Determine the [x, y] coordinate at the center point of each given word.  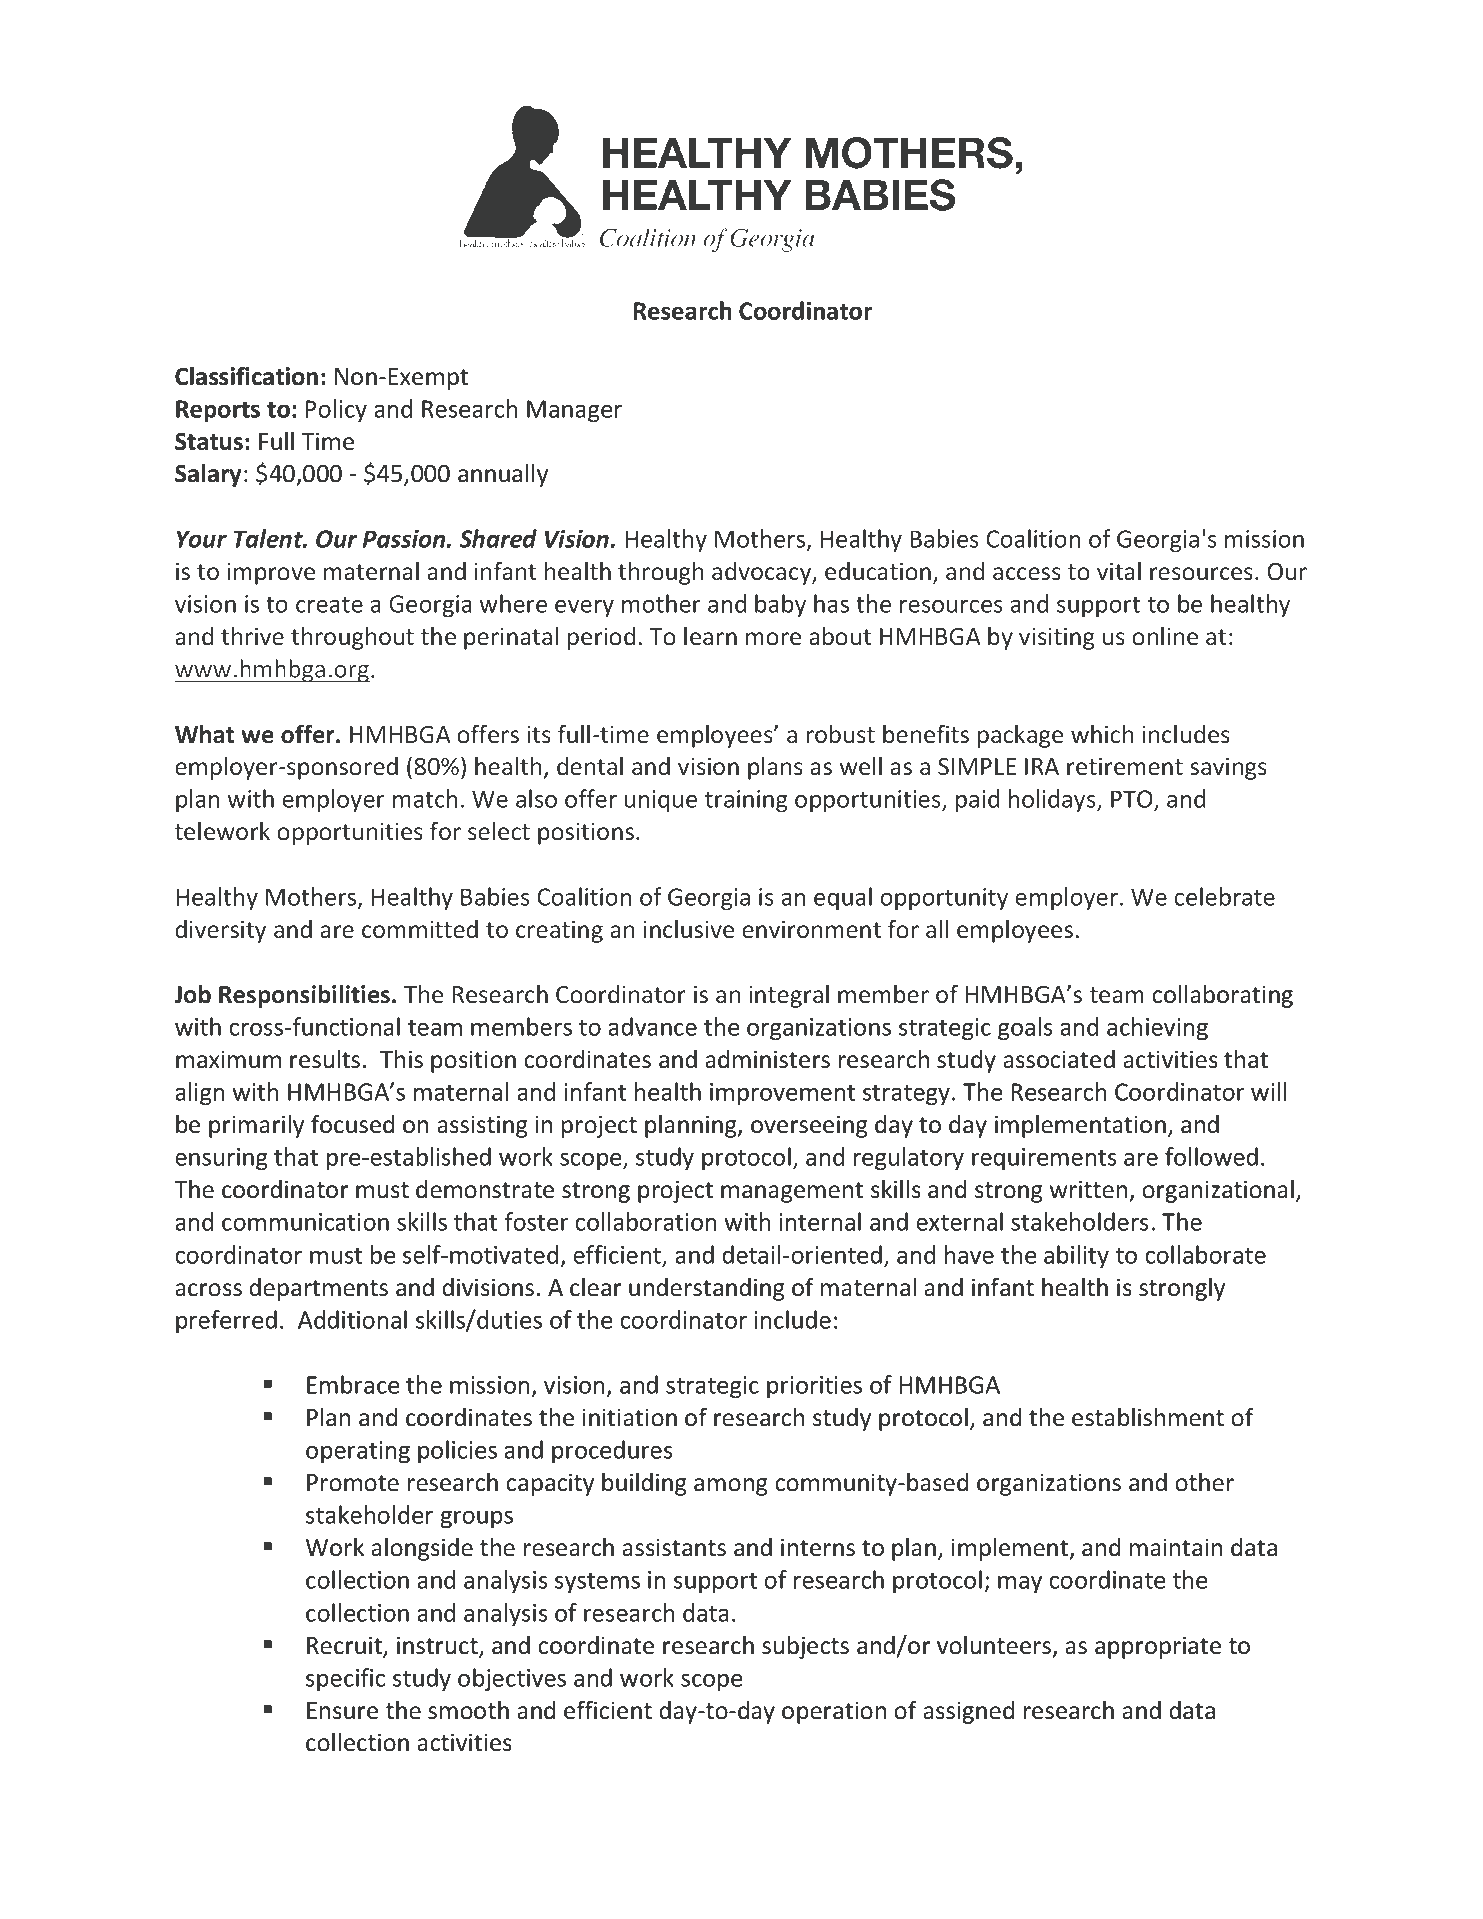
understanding [707, 1289]
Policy [336, 411]
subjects [805, 1647]
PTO [1133, 800]
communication [305, 1222]
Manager [574, 411]
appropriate [1158, 1647]
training [746, 801]
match [425, 798]
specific [345, 1680]
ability [1076, 1257]
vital [1119, 571]
